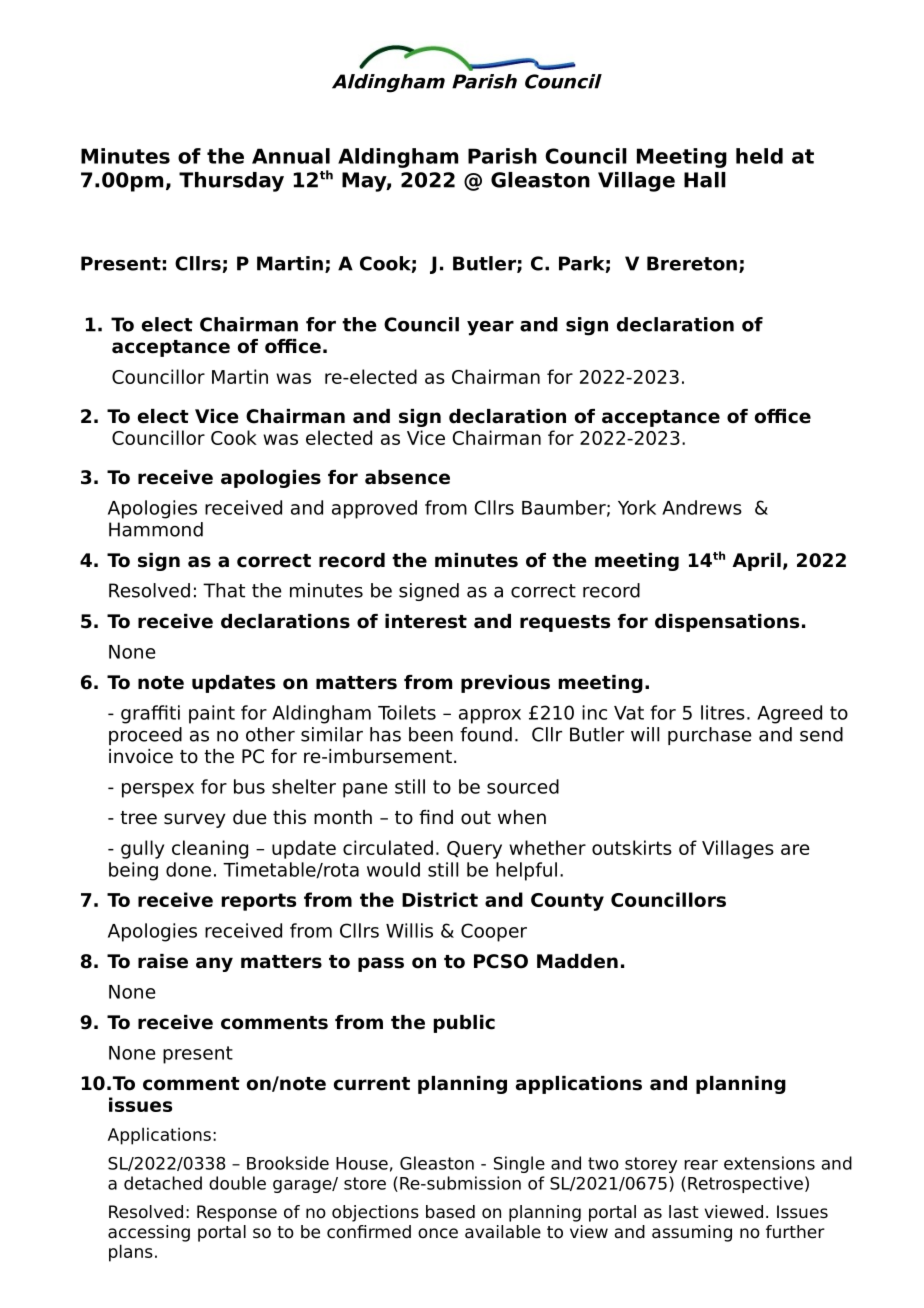  I want to click on April, so click(756, 562).
